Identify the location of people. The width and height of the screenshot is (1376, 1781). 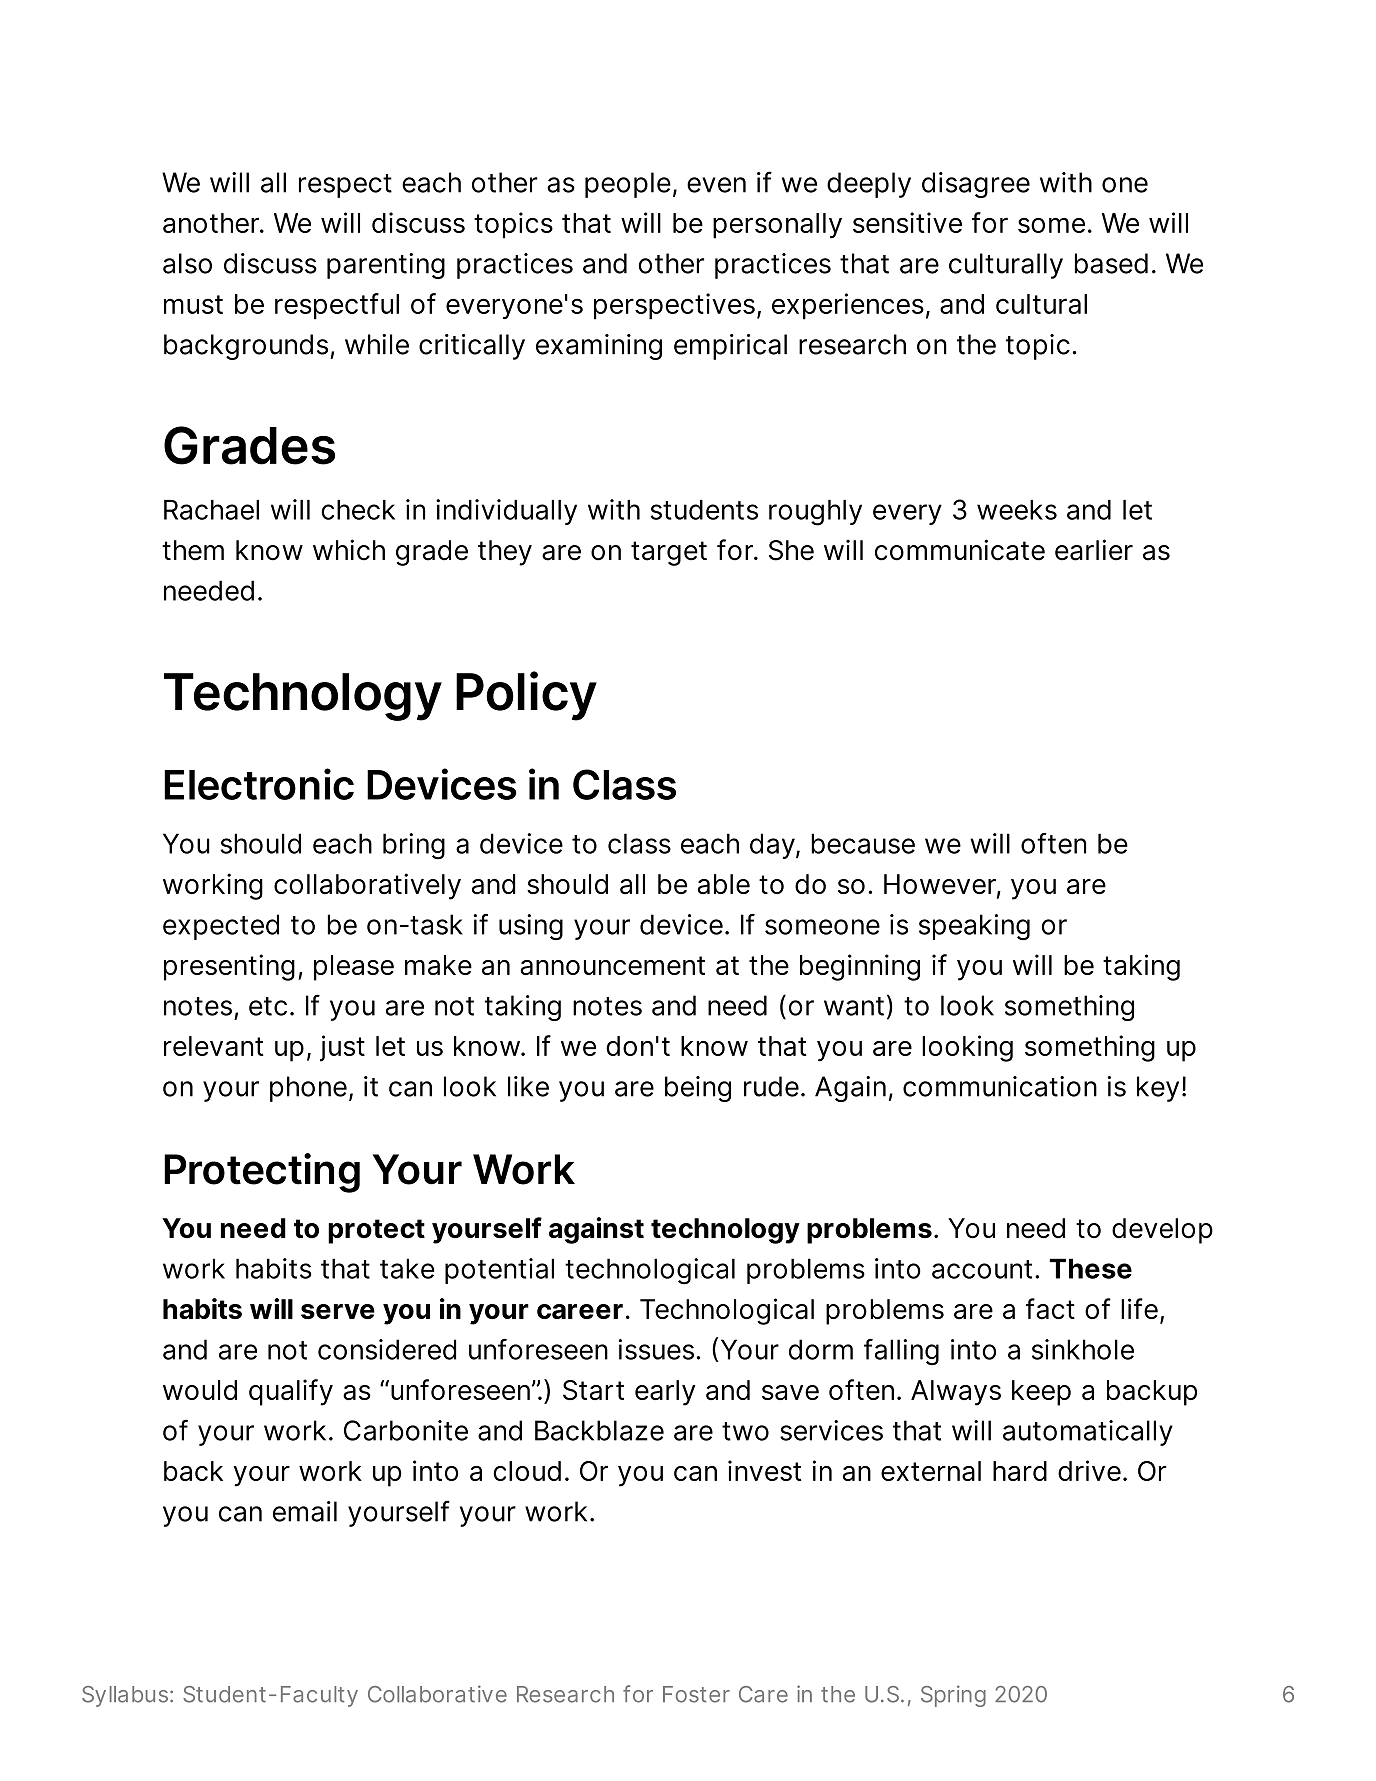
(628, 185).
